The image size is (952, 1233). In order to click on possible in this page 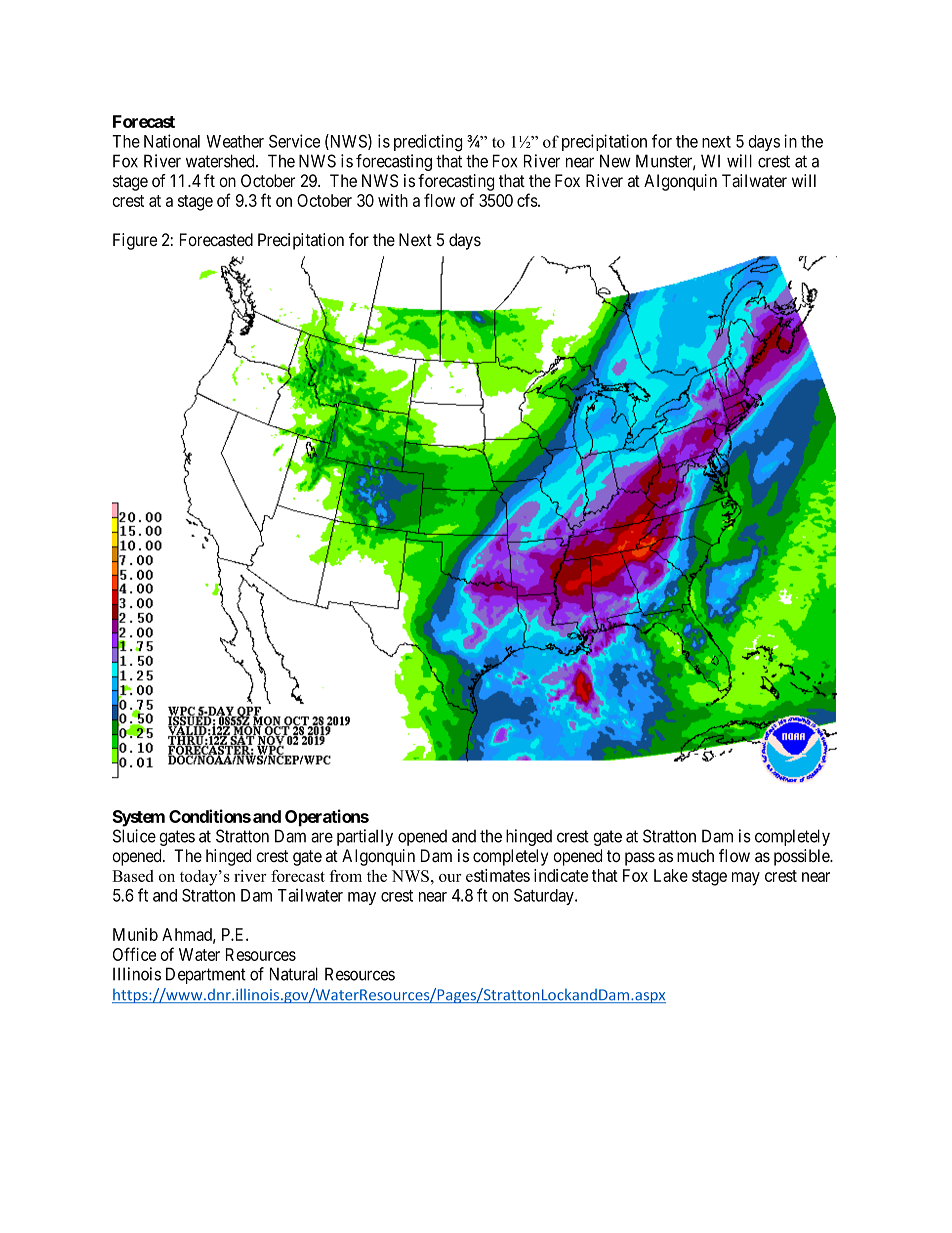, I will do `click(802, 857)`.
